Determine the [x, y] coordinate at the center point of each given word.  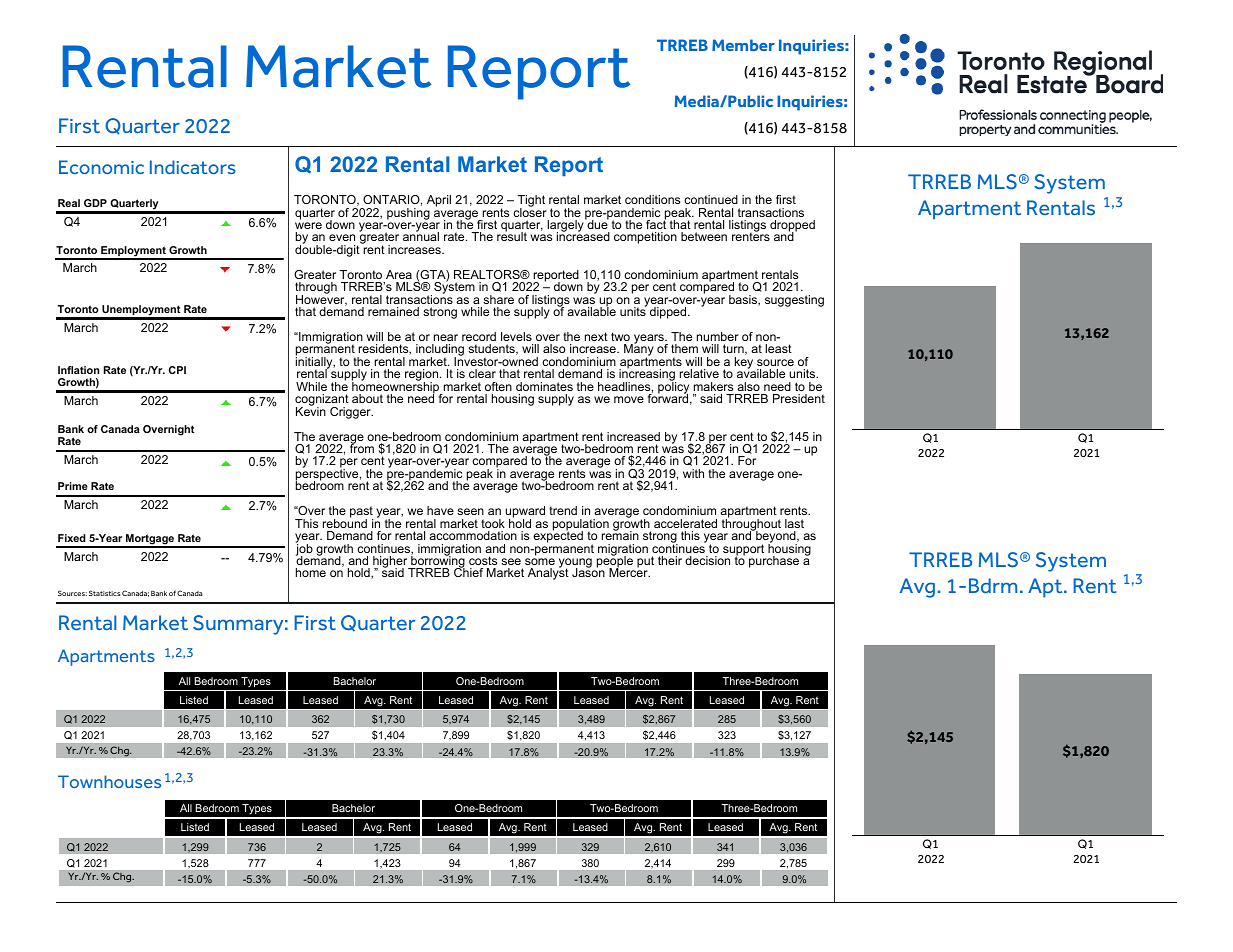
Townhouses [109, 781]
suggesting [794, 301]
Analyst [548, 573]
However [321, 299]
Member [743, 45]
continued [711, 199]
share [498, 299]
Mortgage [150, 540]
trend [563, 510]
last [794, 523]
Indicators [193, 167]
